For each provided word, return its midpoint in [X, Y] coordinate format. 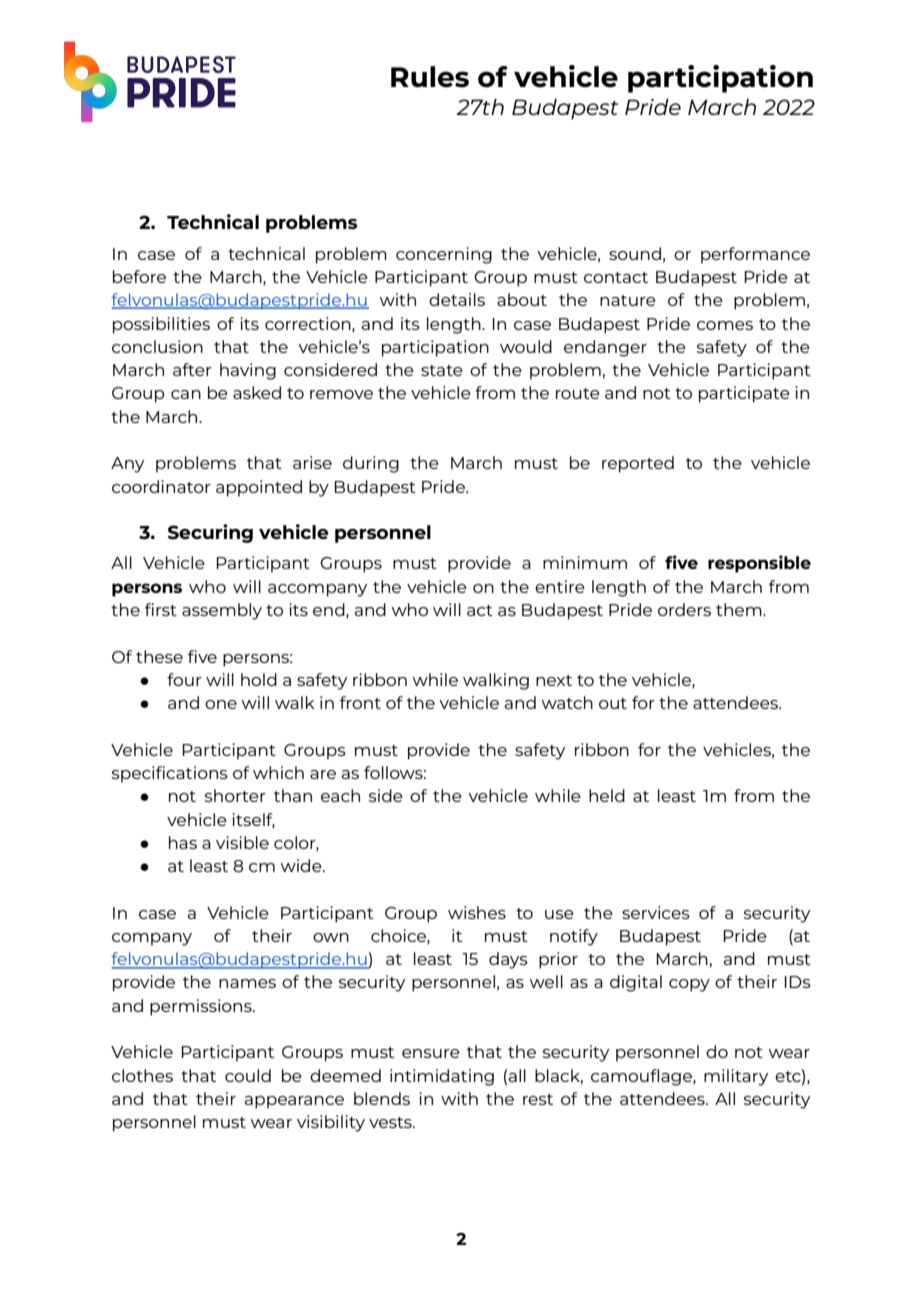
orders [684, 609]
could [248, 1075]
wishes [477, 912]
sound [635, 253]
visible [242, 842]
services [656, 912]
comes [725, 325]
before [139, 276]
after [192, 369]
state [442, 370]
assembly [222, 611]
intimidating [442, 1077]
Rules [430, 77]
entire [560, 586]
